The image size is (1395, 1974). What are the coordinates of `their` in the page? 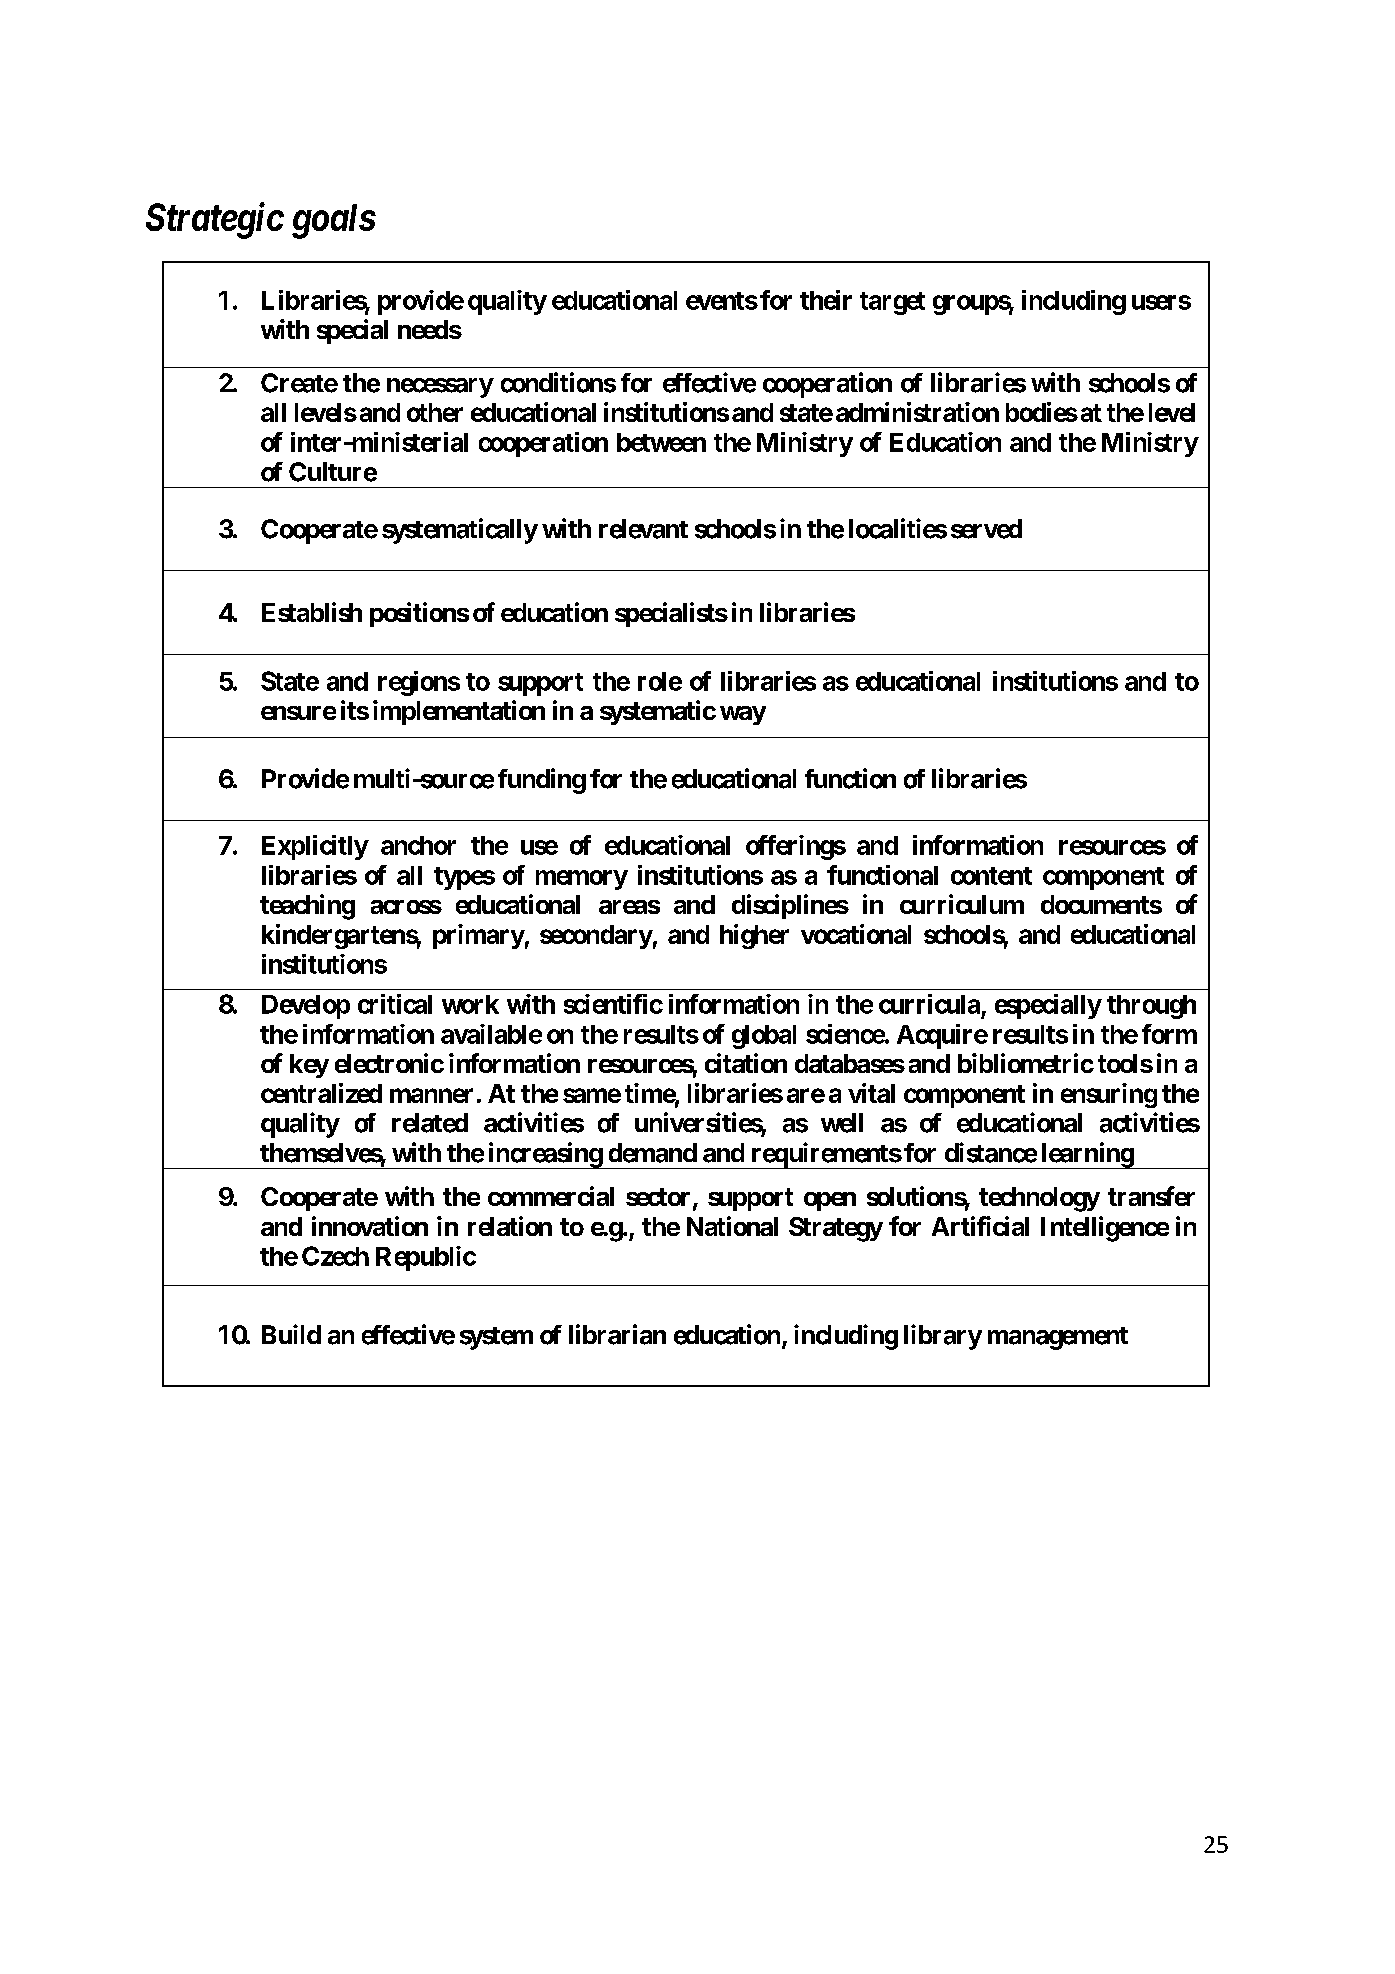 It's located at (826, 300).
